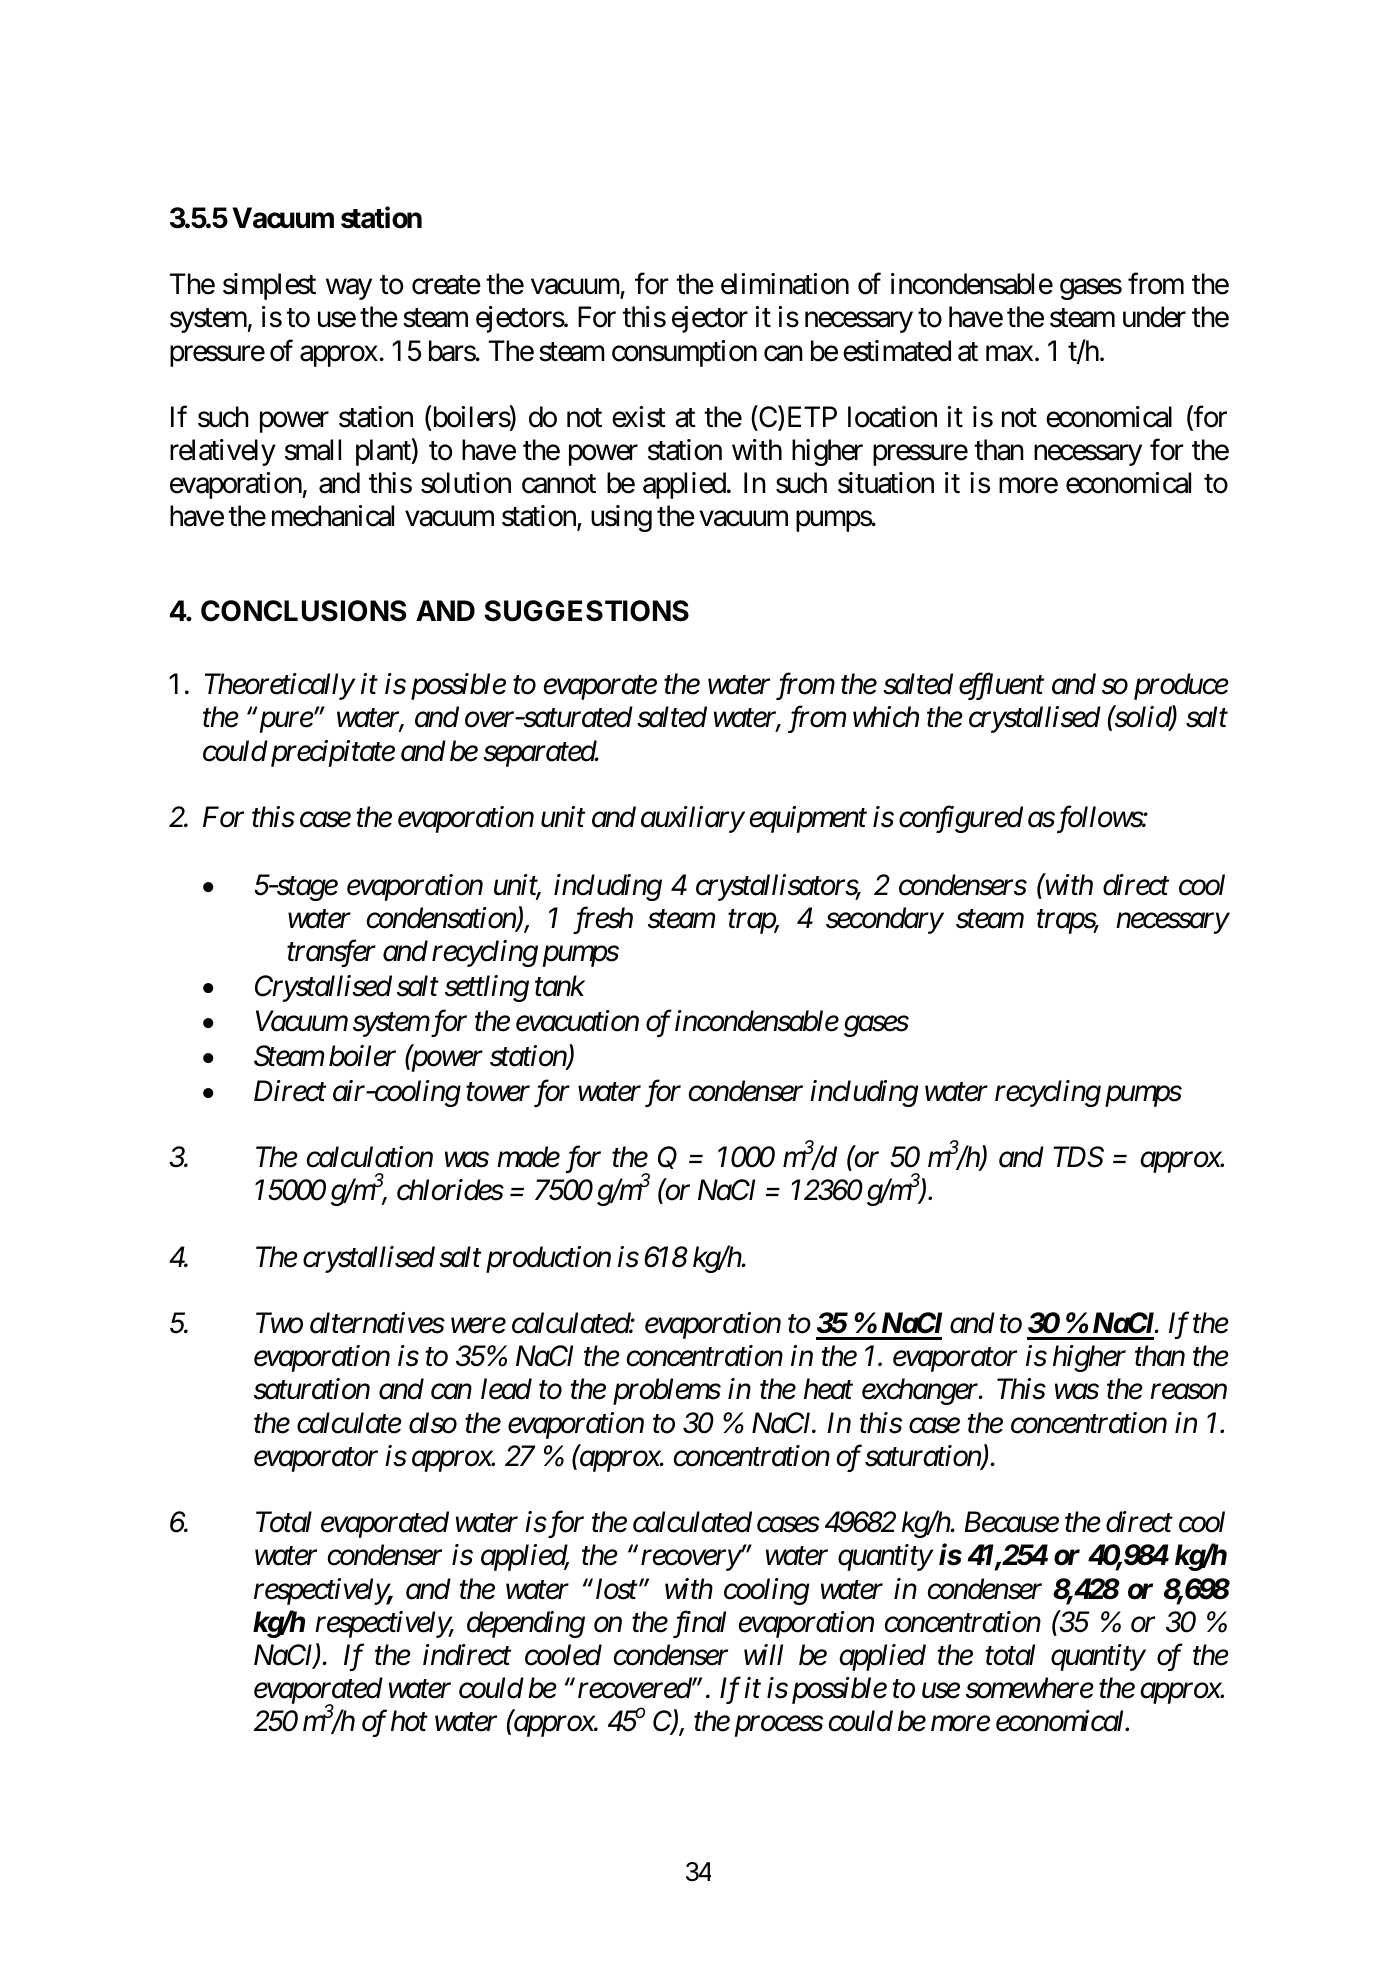 This document has width=1395, height=1973. Describe the element at coordinates (331, 953) in the document. I see `transfer` at that location.
